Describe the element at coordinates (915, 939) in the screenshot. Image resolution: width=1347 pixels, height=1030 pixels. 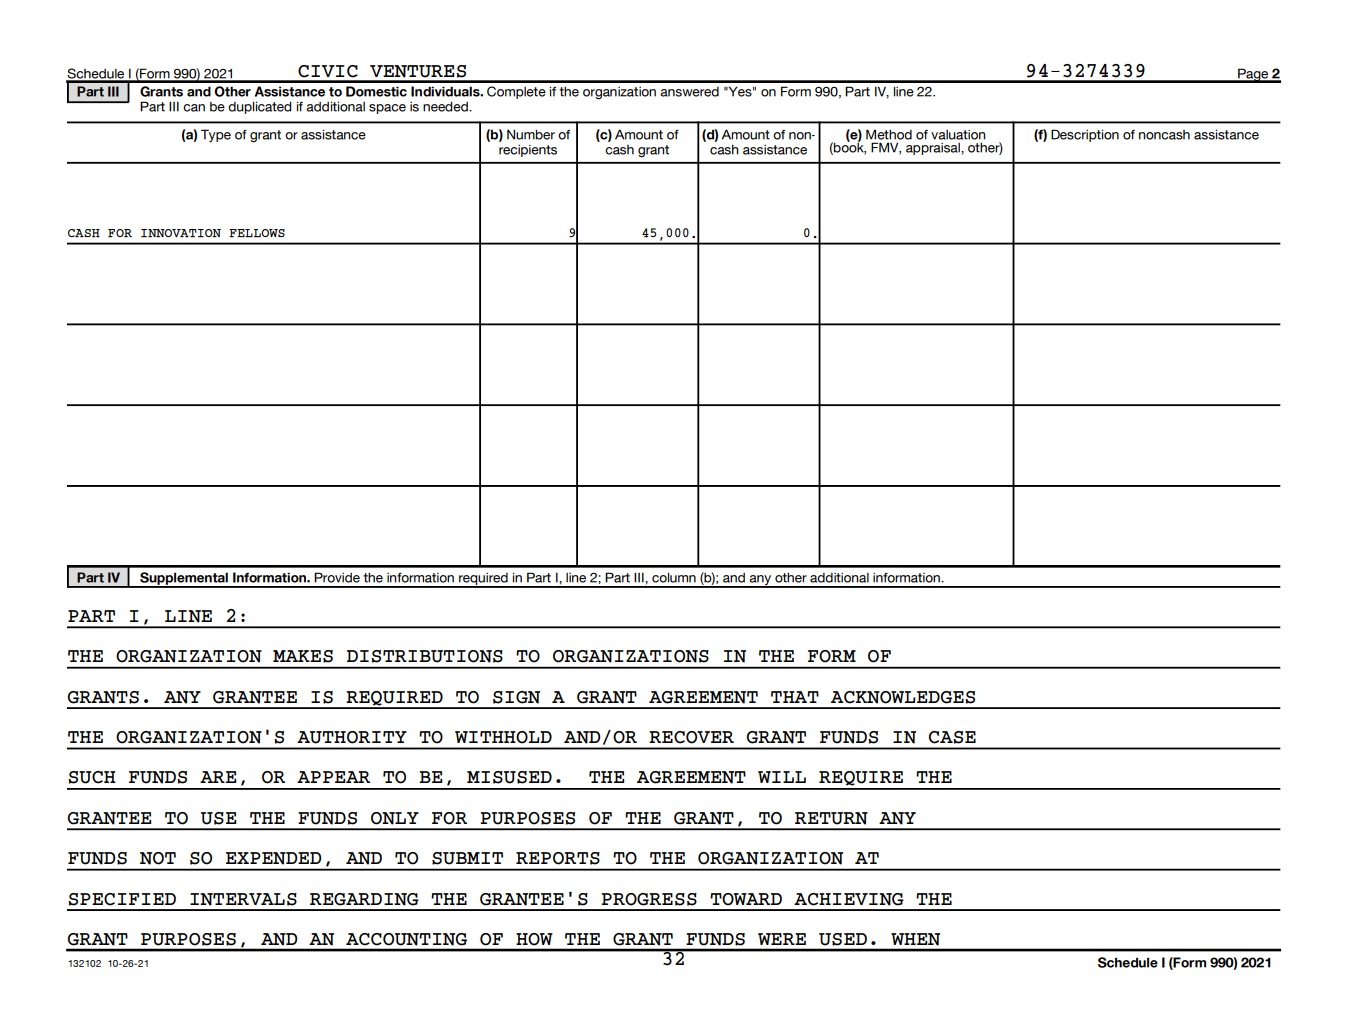
I see `WHEN` at that location.
